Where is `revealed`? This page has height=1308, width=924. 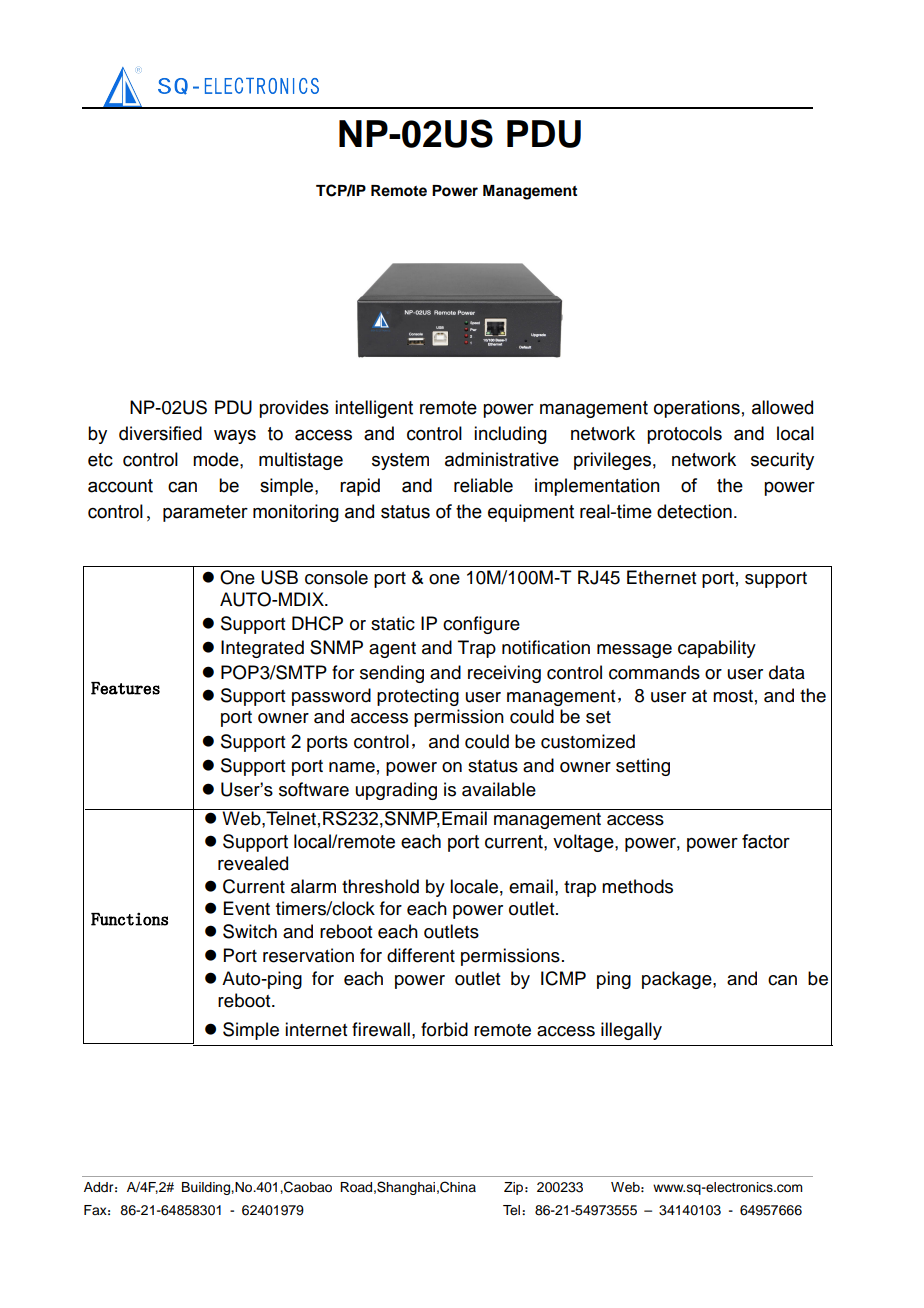
revealed is located at coordinates (253, 863).
